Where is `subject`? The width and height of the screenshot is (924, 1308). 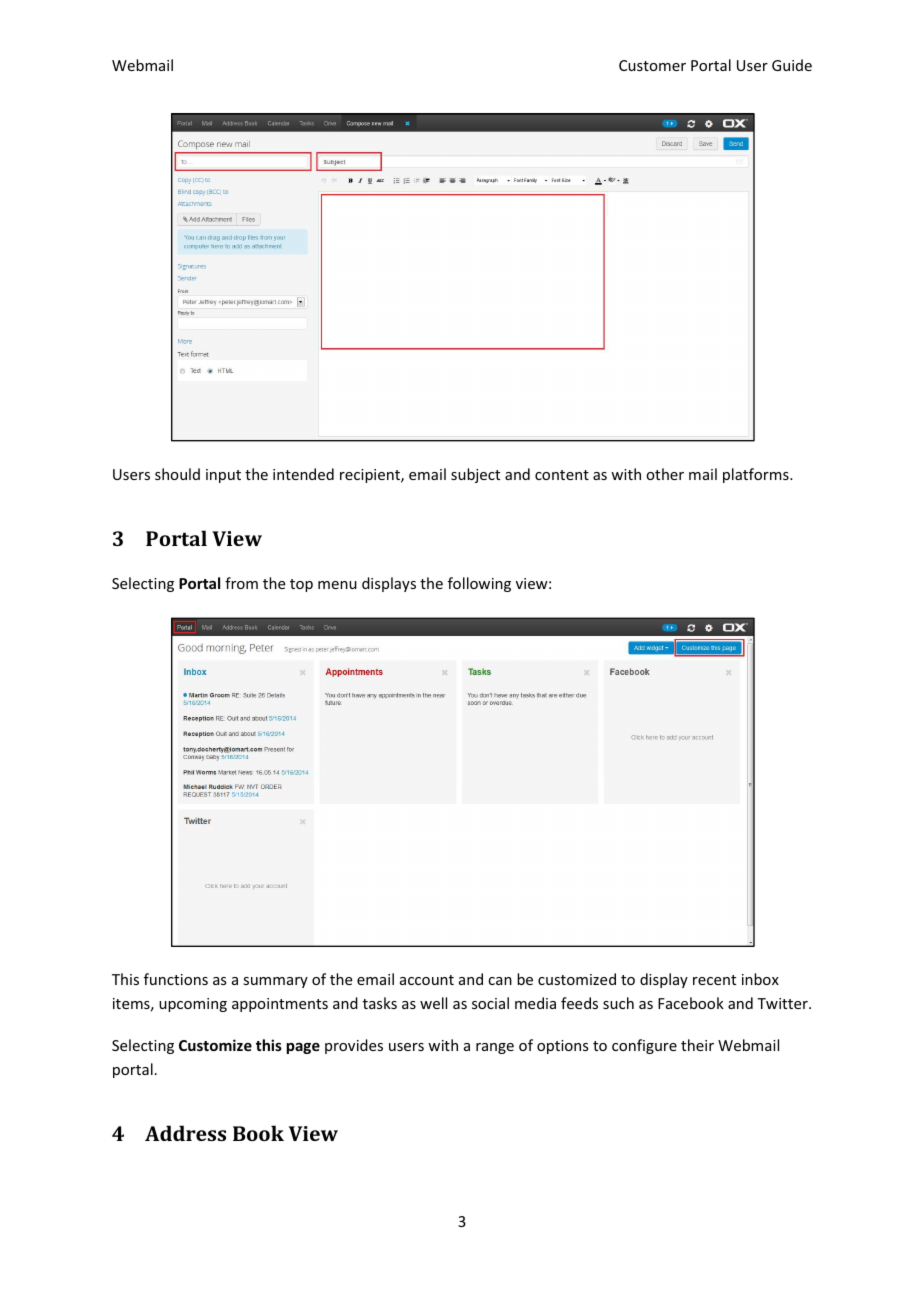 subject is located at coordinates (475, 475).
